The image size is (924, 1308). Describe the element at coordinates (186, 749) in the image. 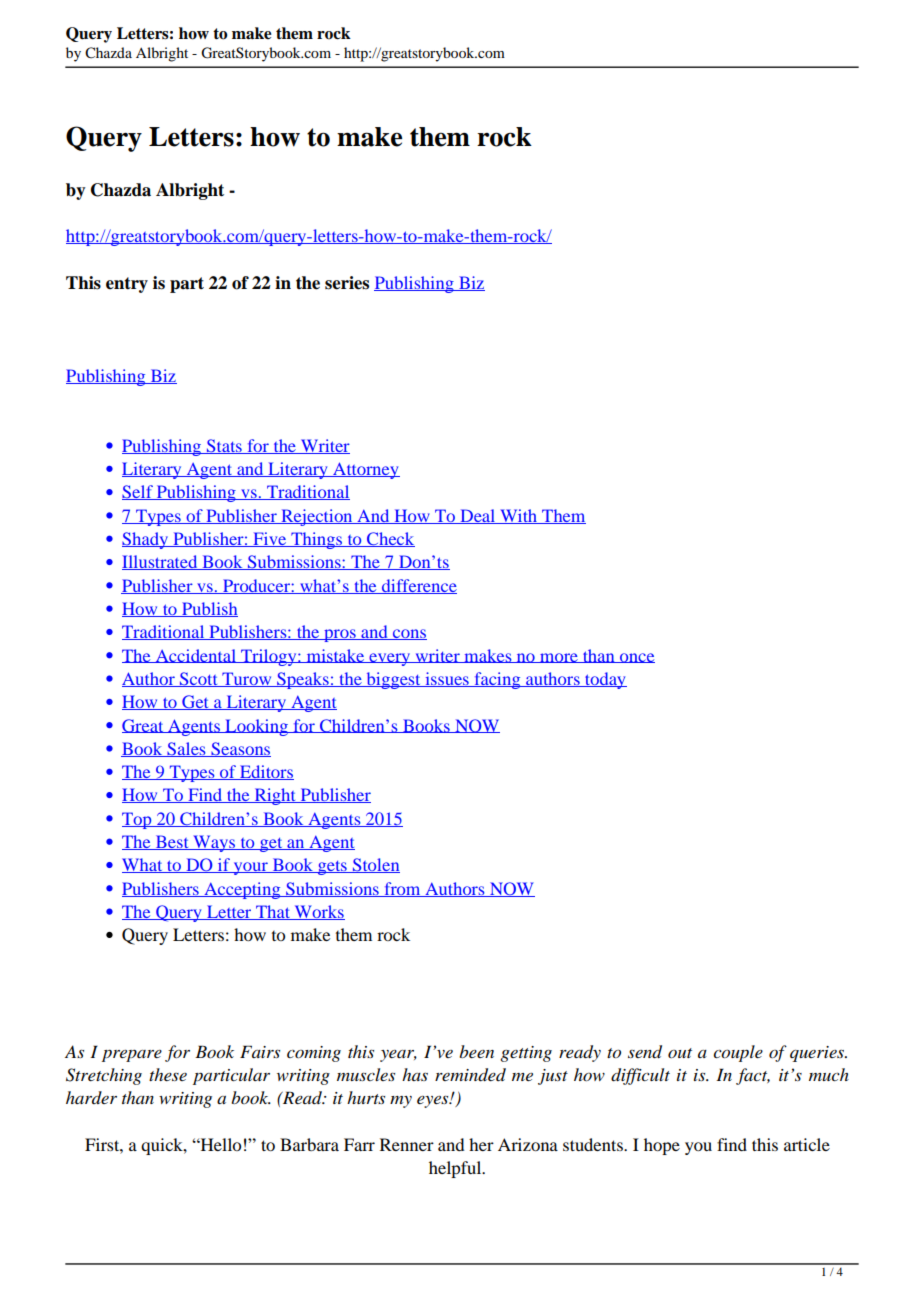

I see `Sales` at that location.
